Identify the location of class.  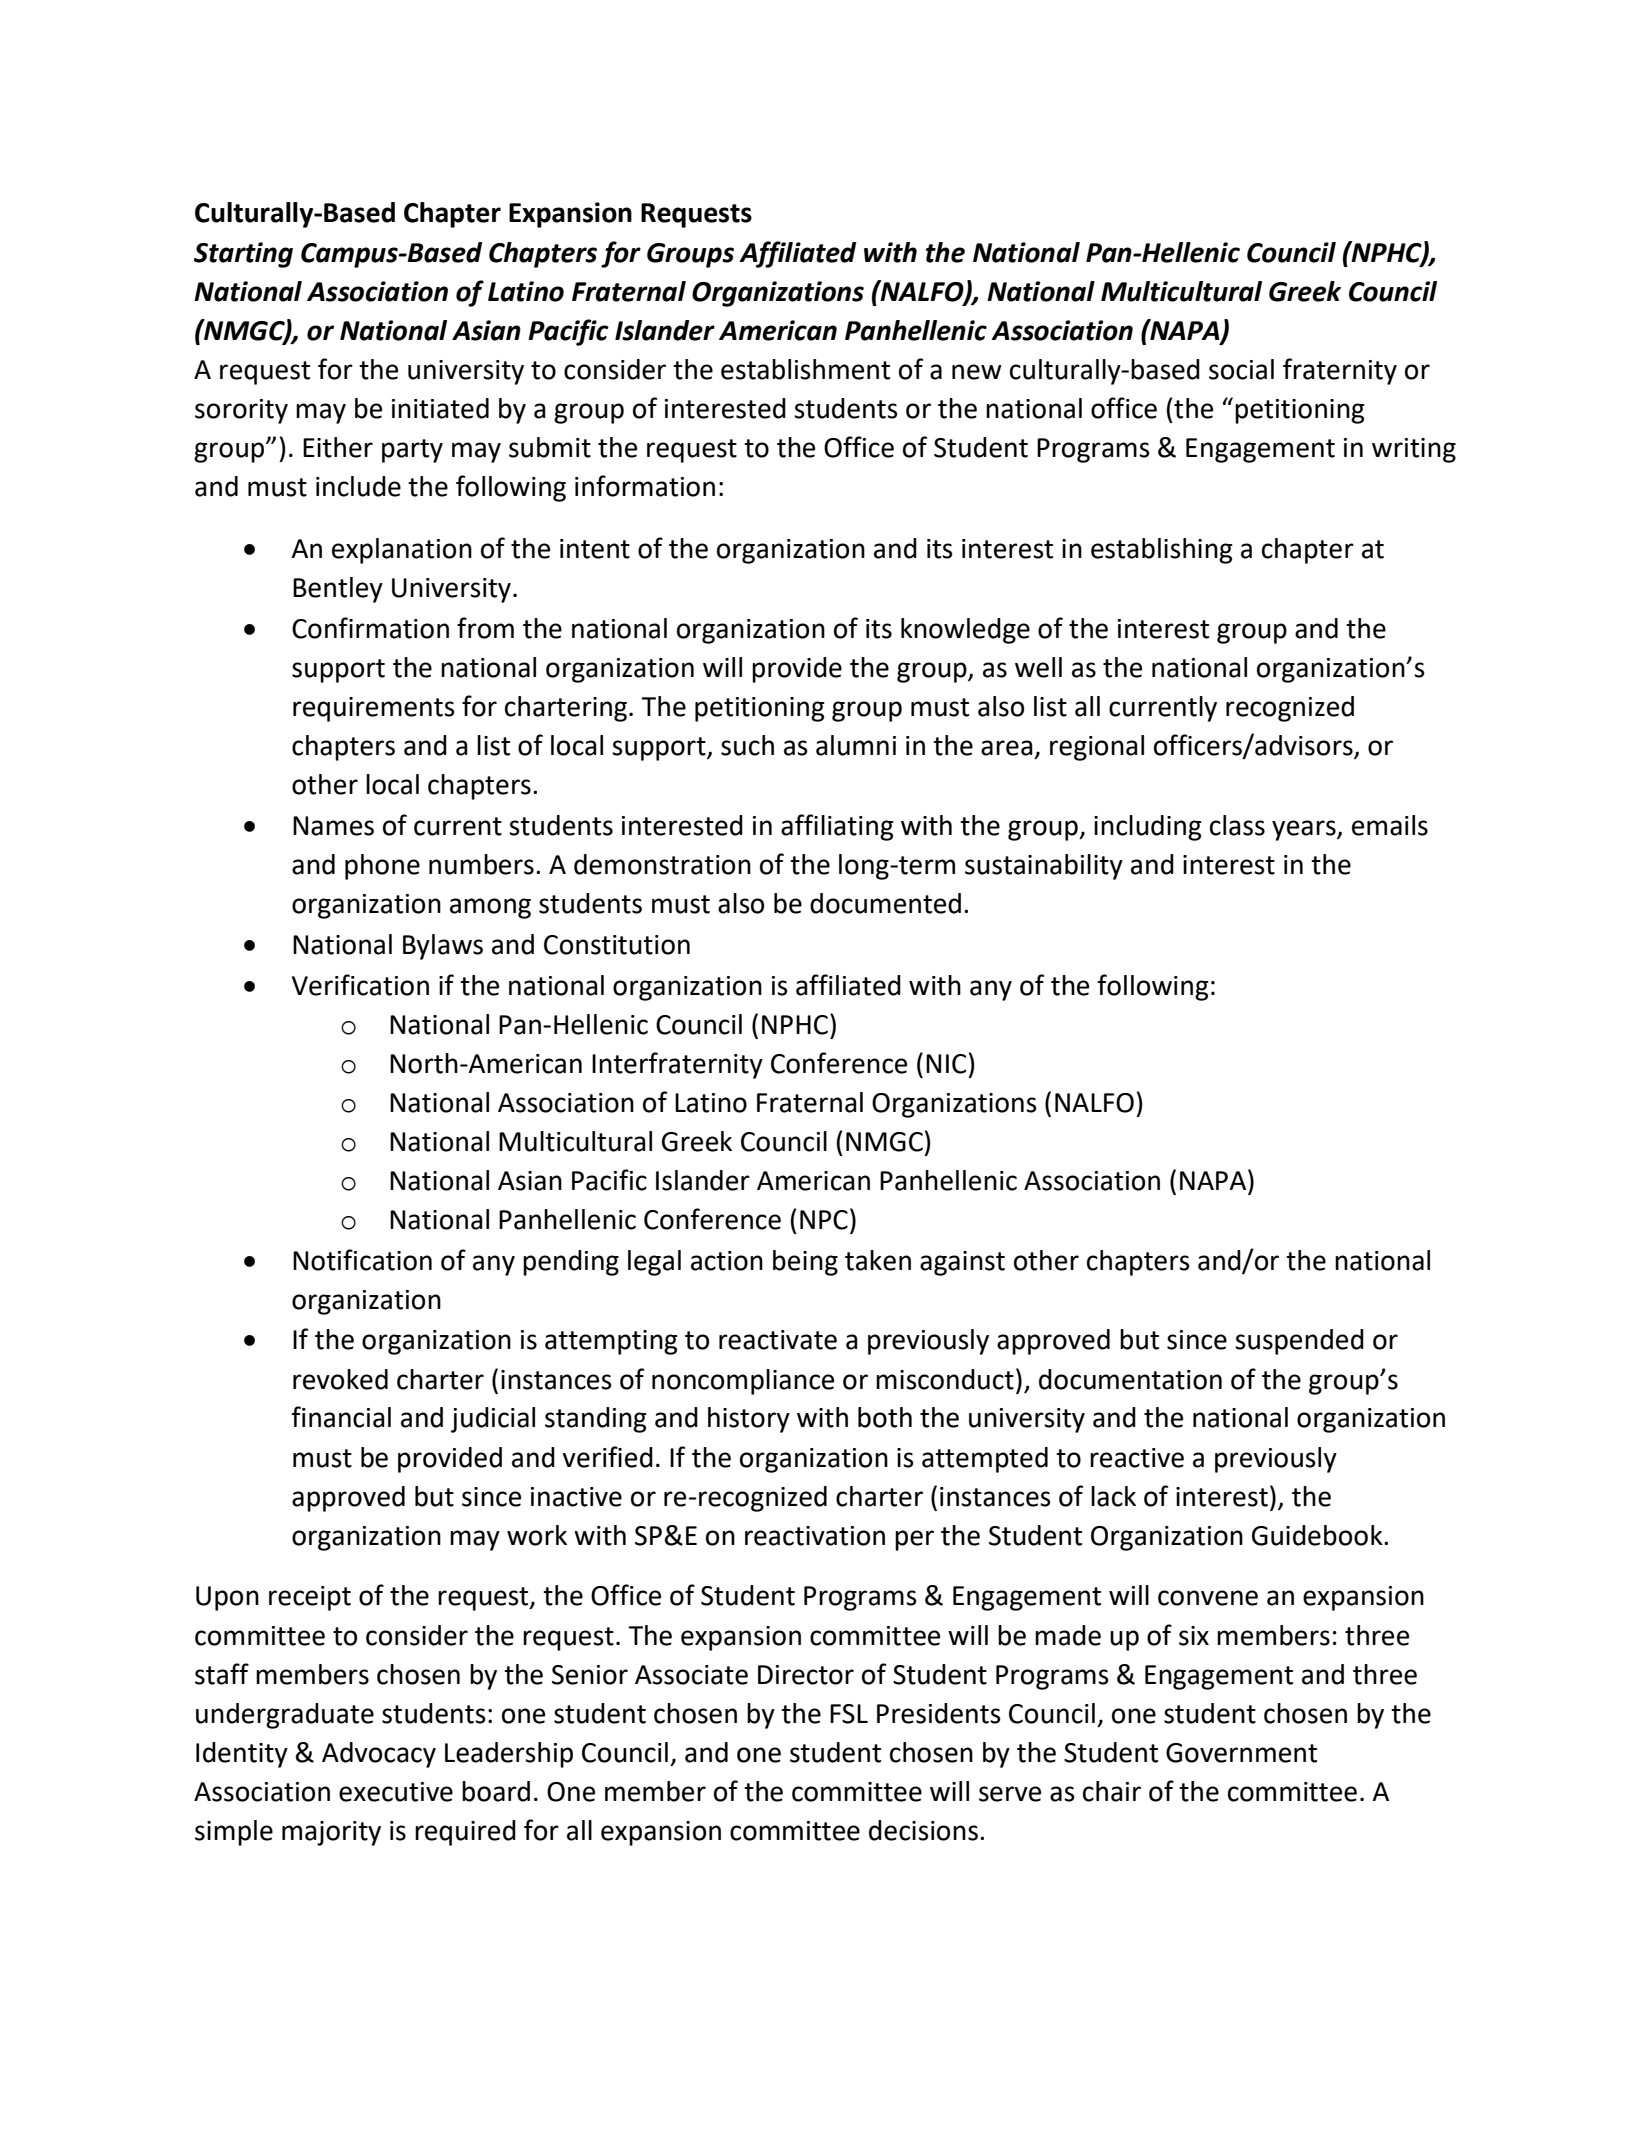
(1237, 825).
